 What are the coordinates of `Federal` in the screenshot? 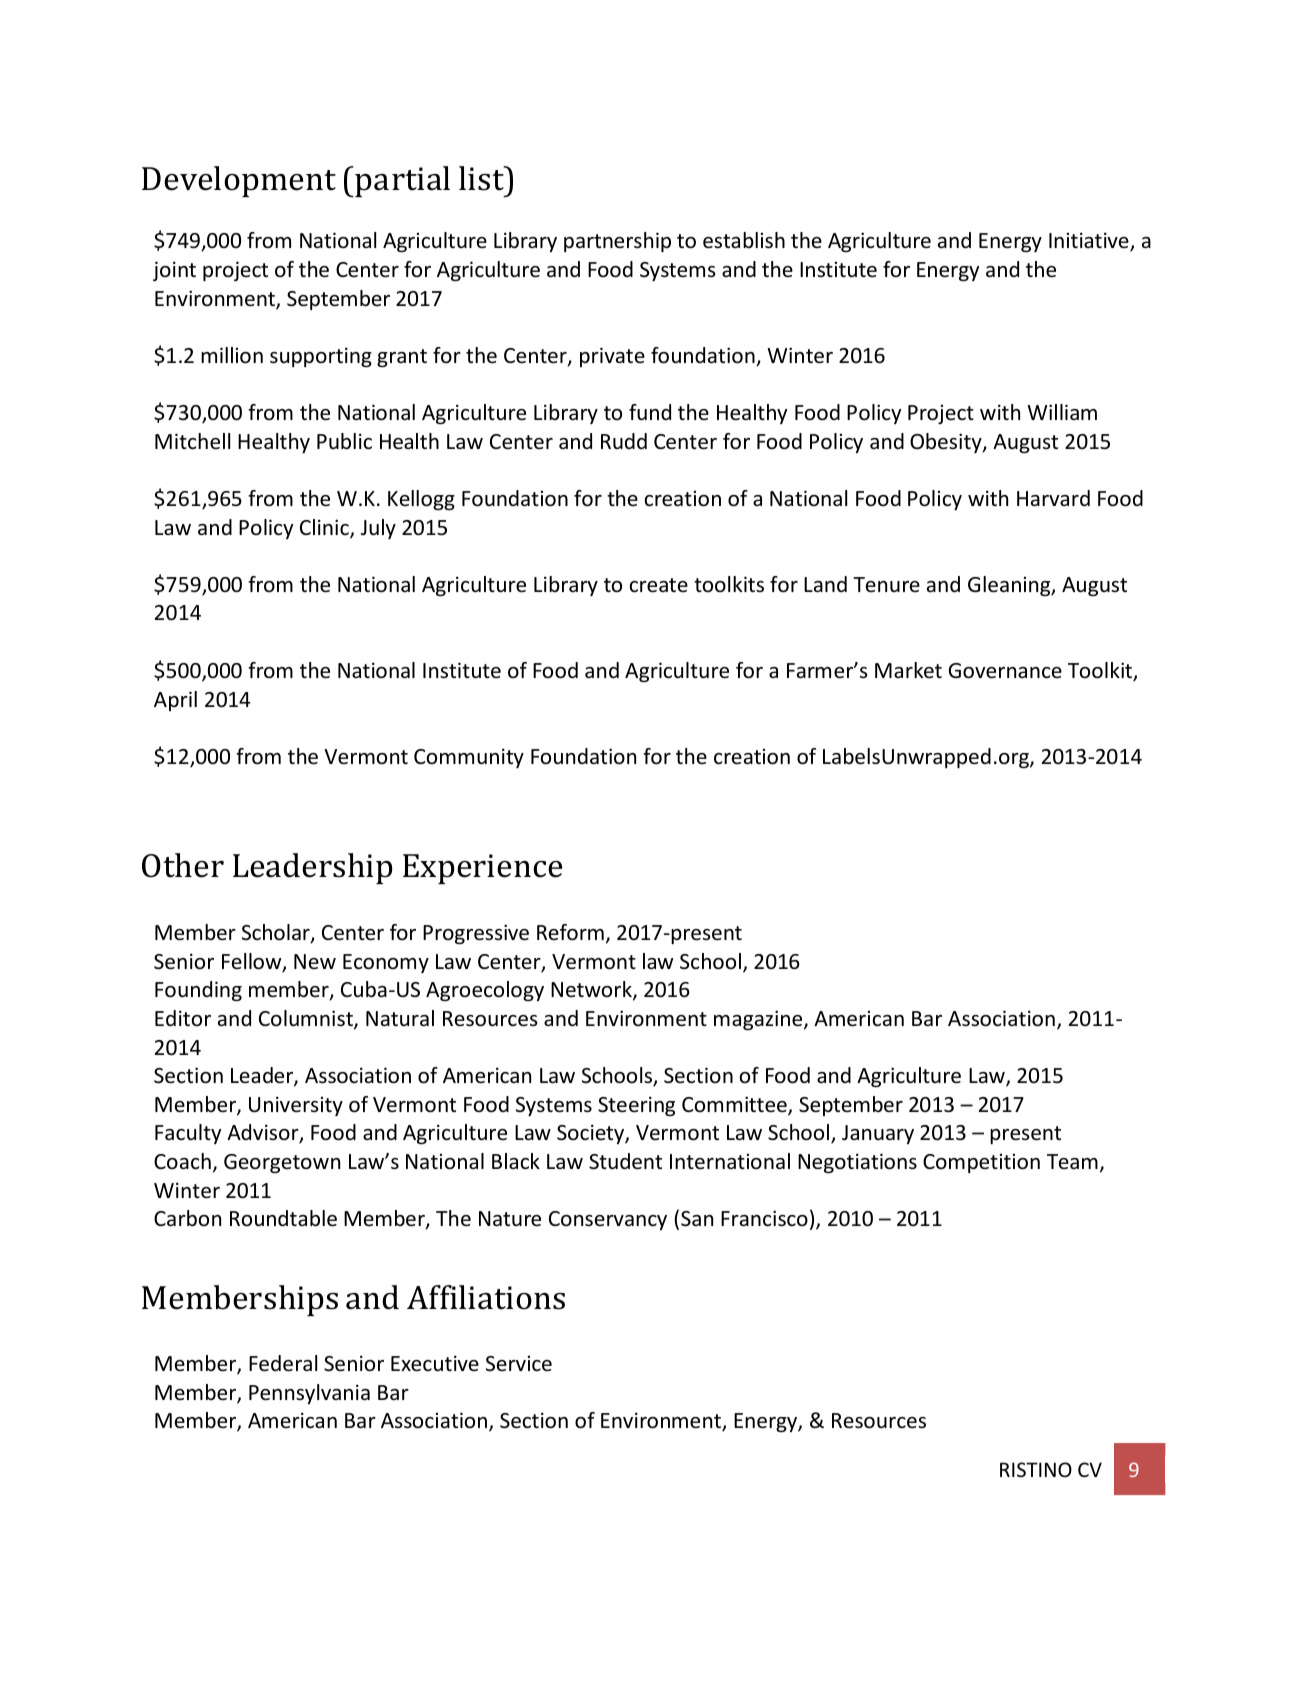 It's located at (283, 1363).
